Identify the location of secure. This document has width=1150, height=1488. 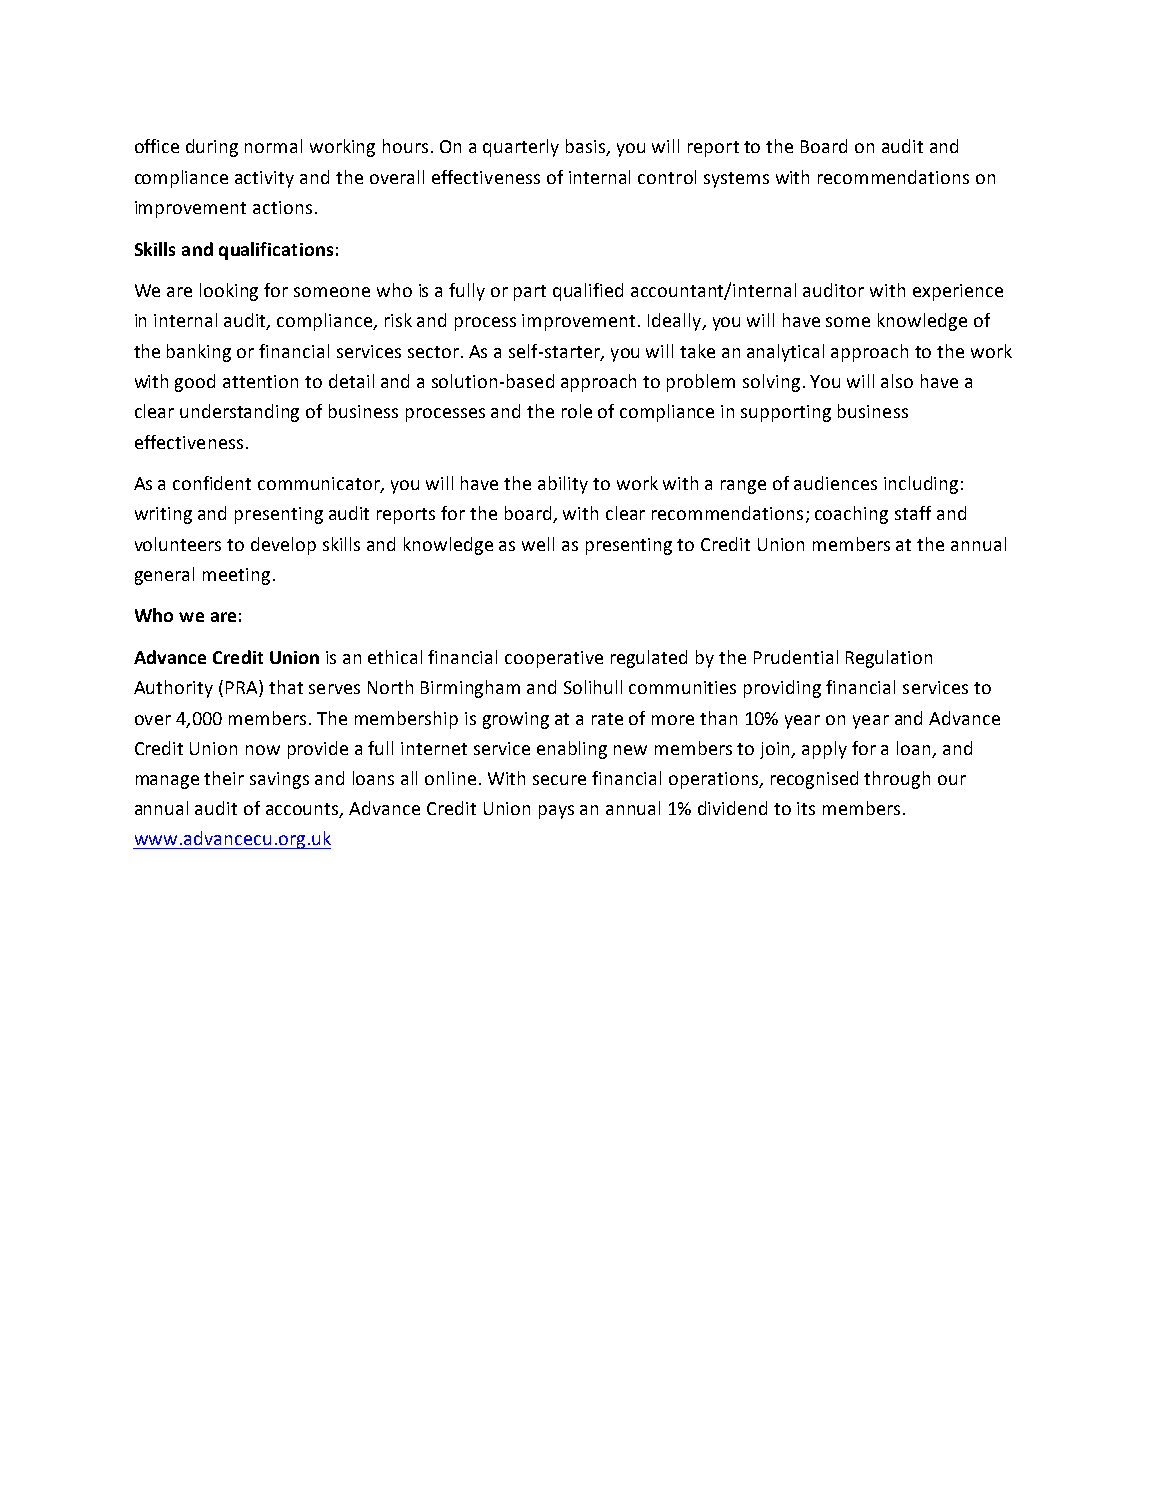
(559, 780).
